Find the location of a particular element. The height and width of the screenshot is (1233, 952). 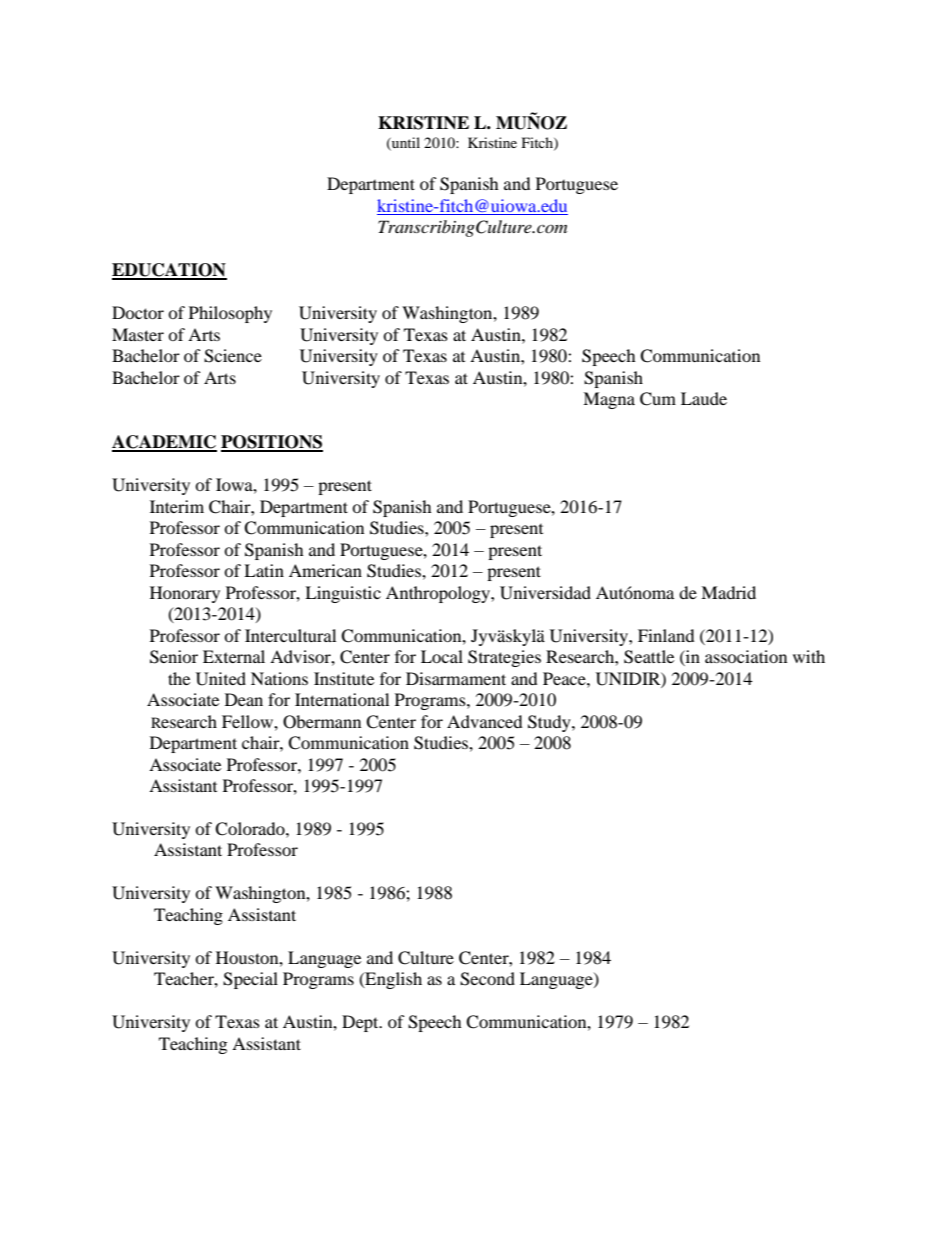

Dept is located at coordinates (361, 1023).
